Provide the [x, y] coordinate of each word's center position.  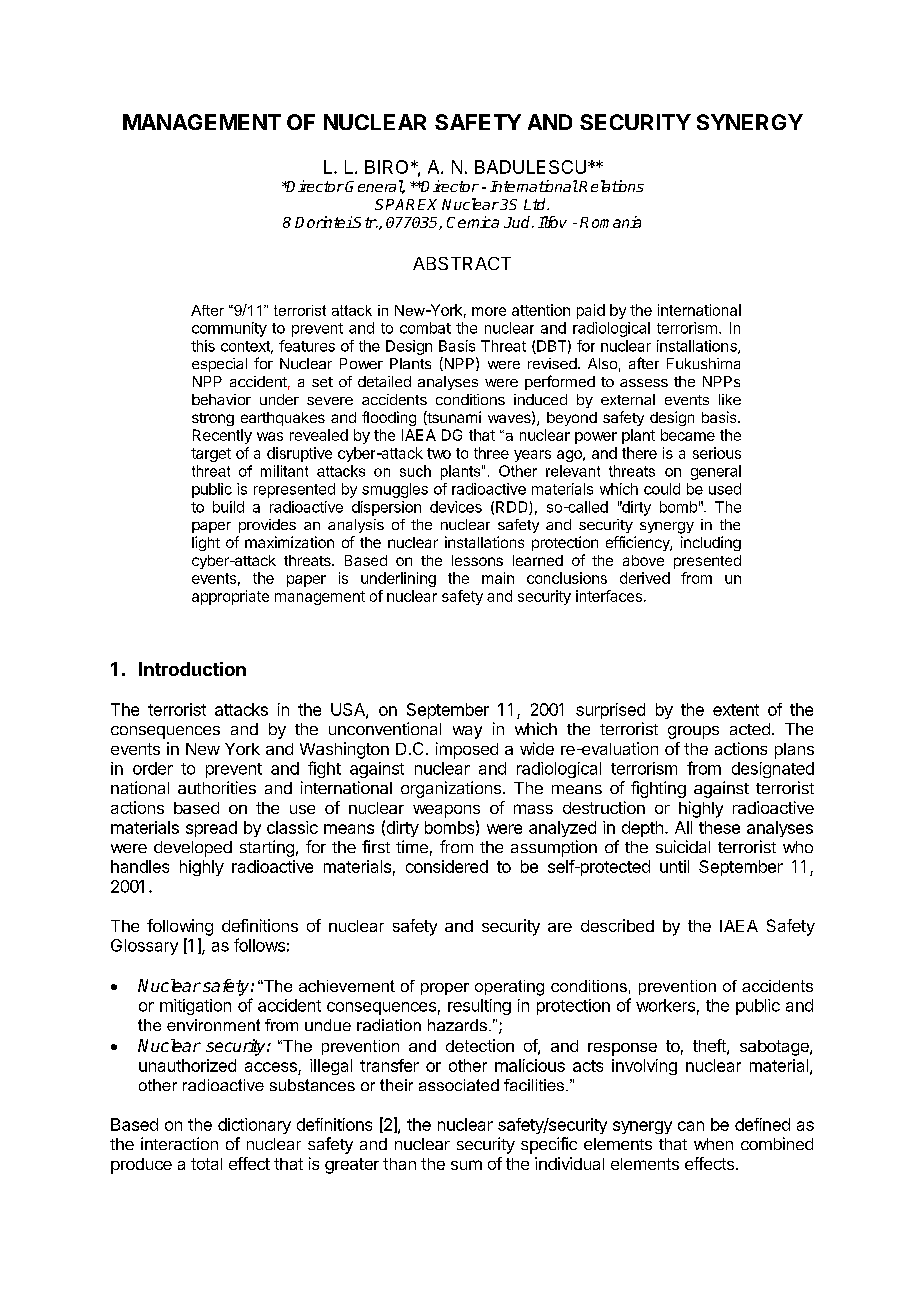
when [713, 1144]
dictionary [254, 1126]
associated [459, 1085]
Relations [611, 186]
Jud [518, 222]
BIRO [386, 167]
